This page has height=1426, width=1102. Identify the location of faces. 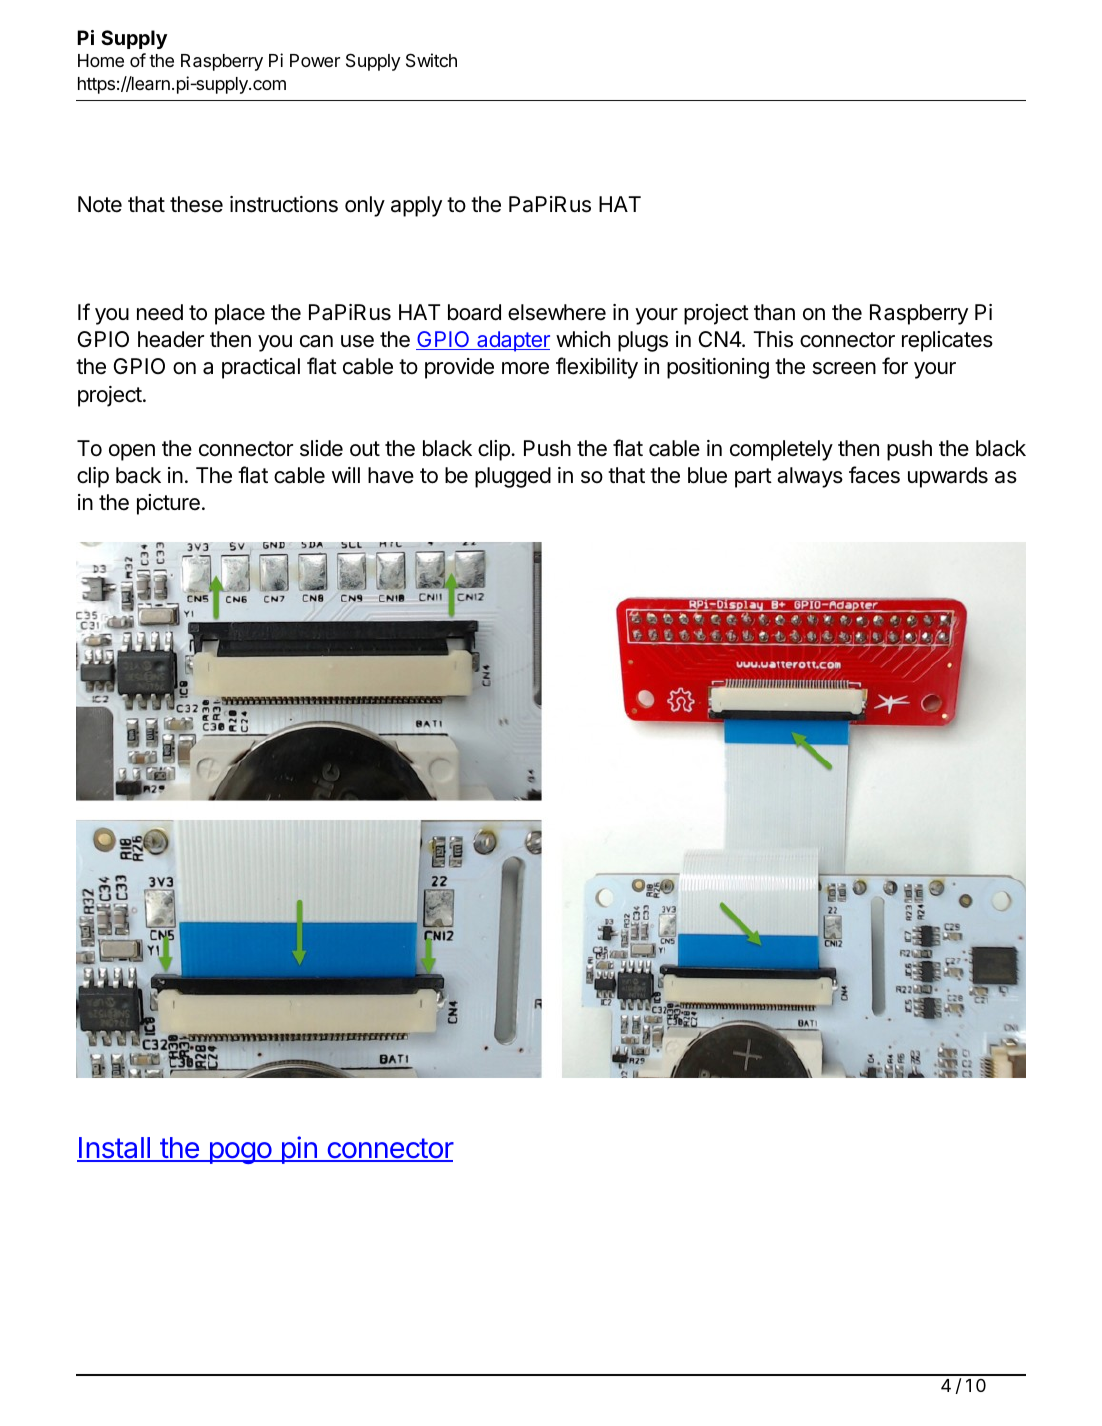
(874, 475).
